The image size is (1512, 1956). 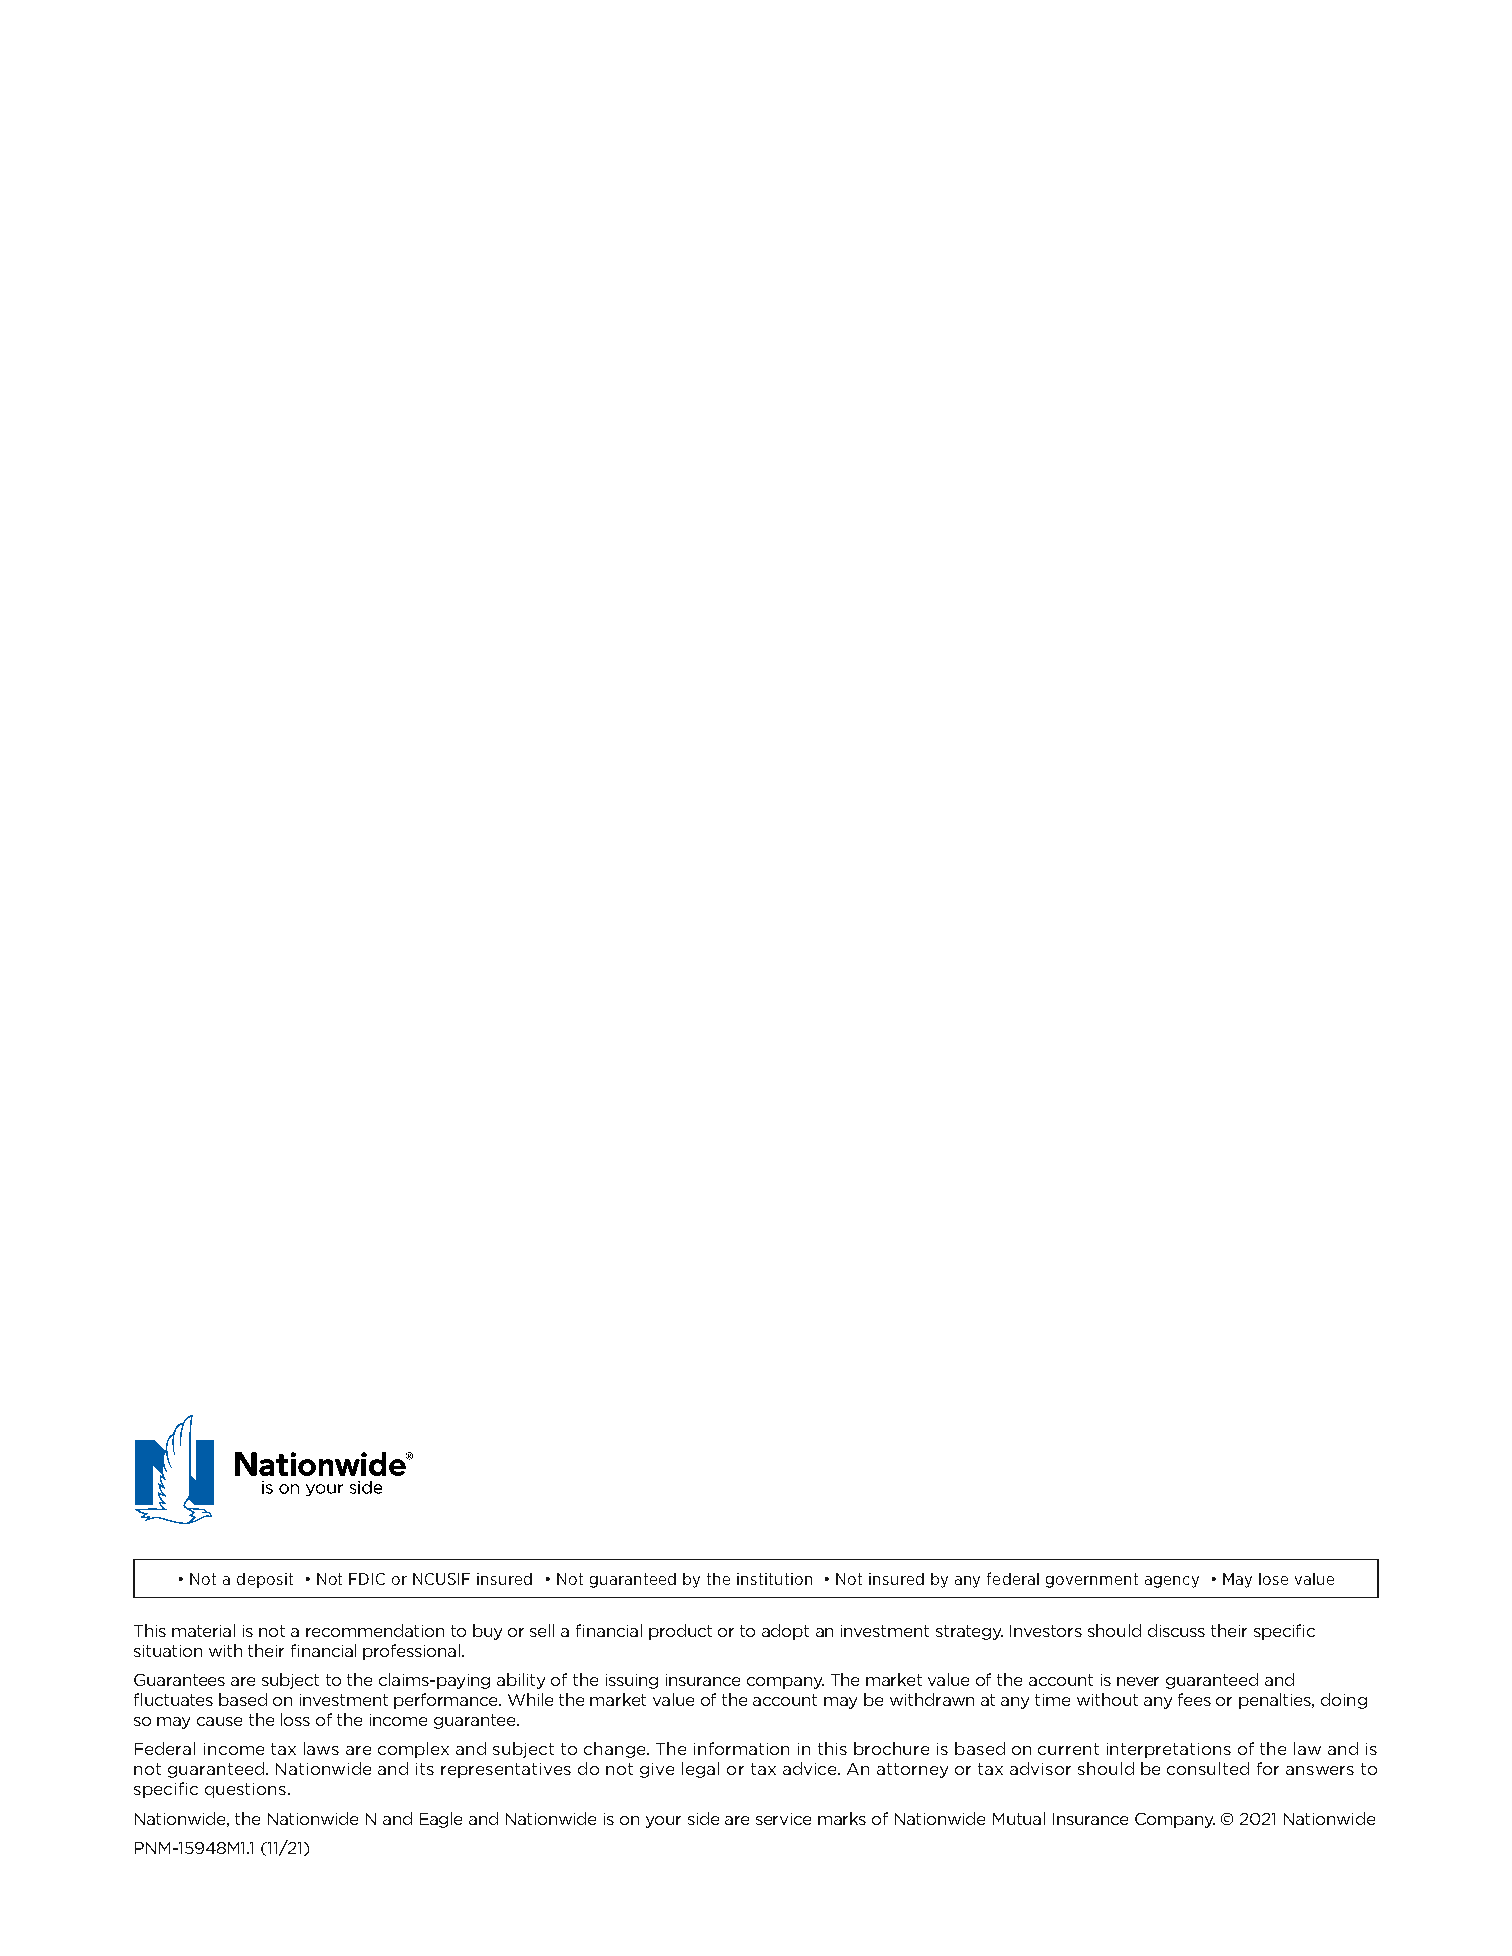 I want to click on institution, so click(x=774, y=1579).
